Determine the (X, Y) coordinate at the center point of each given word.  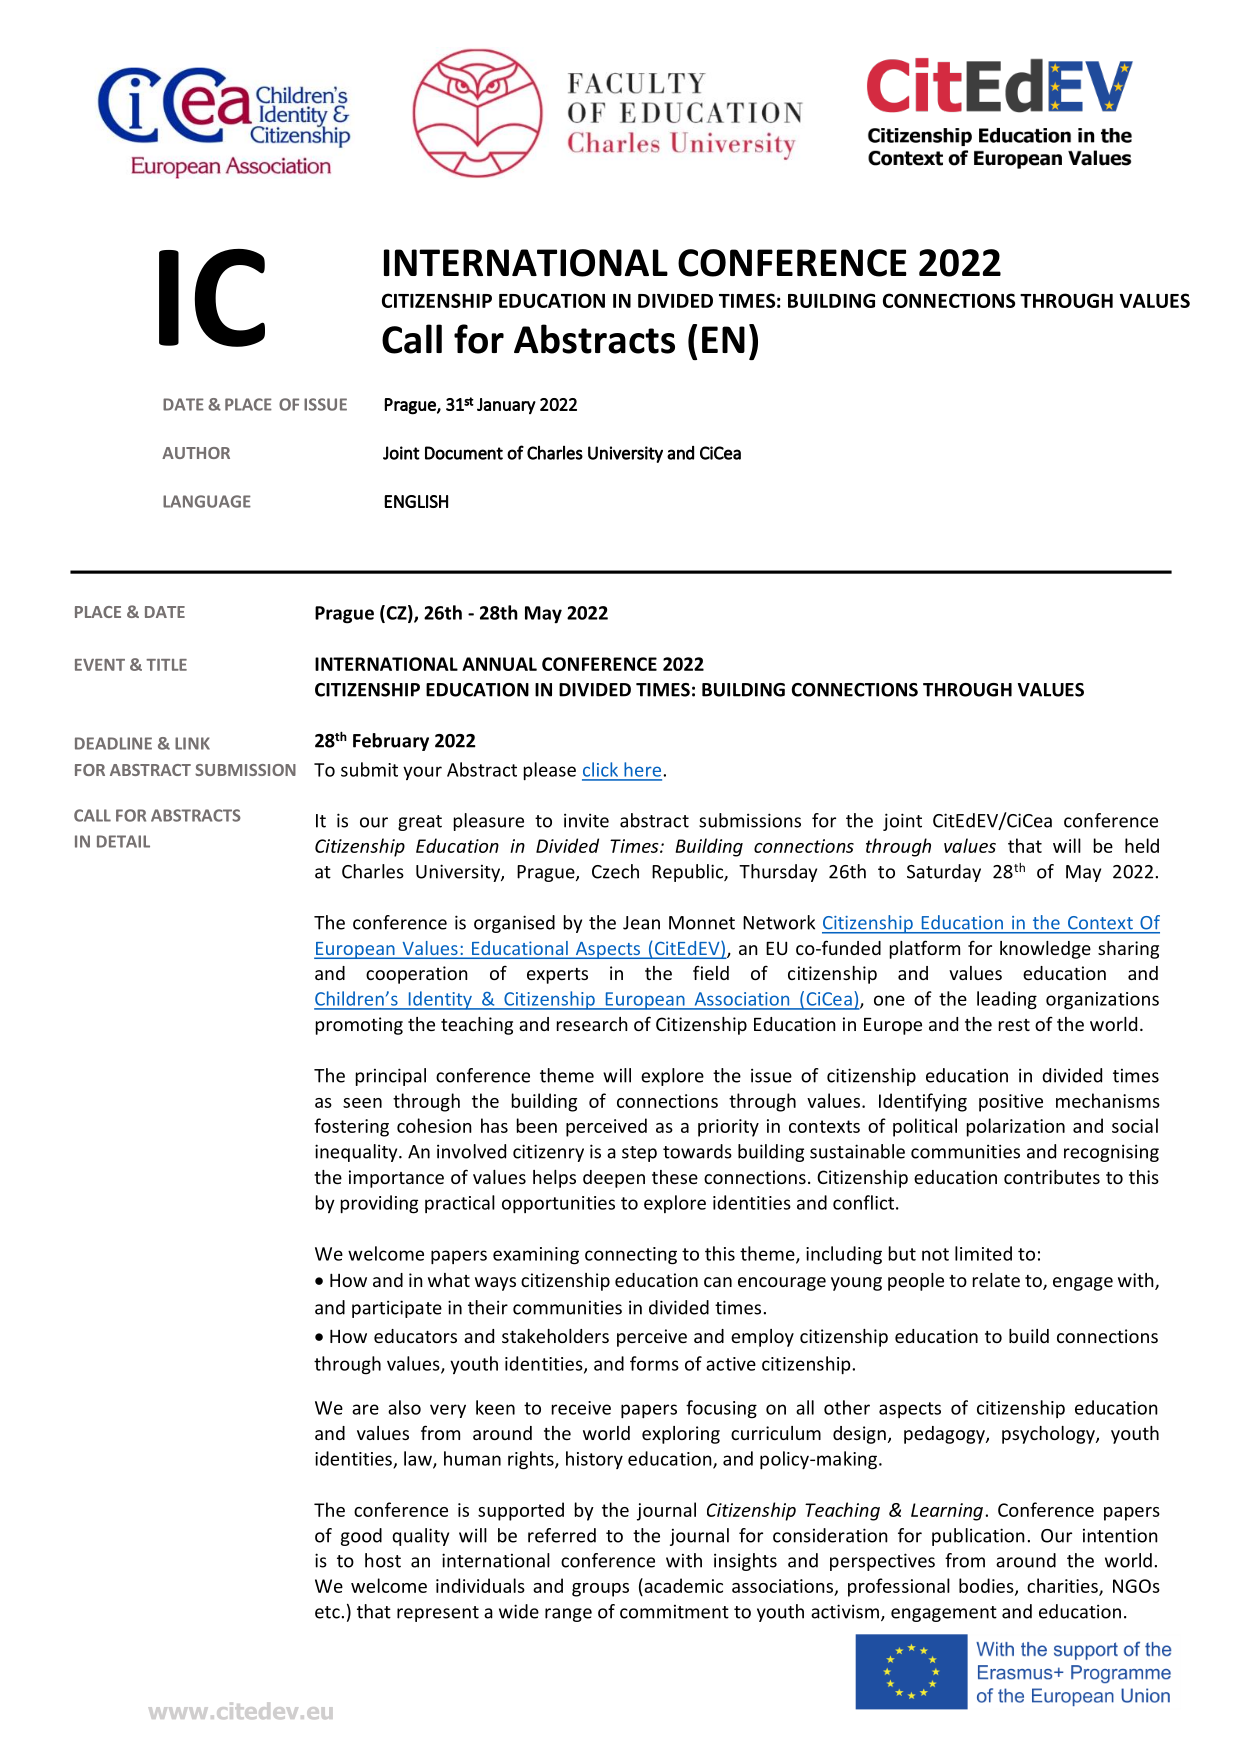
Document (464, 453)
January (506, 406)
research (592, 1024)
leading (1007, 1000)
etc (327, 1612)
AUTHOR (196, 453)
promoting (359, 1026)
